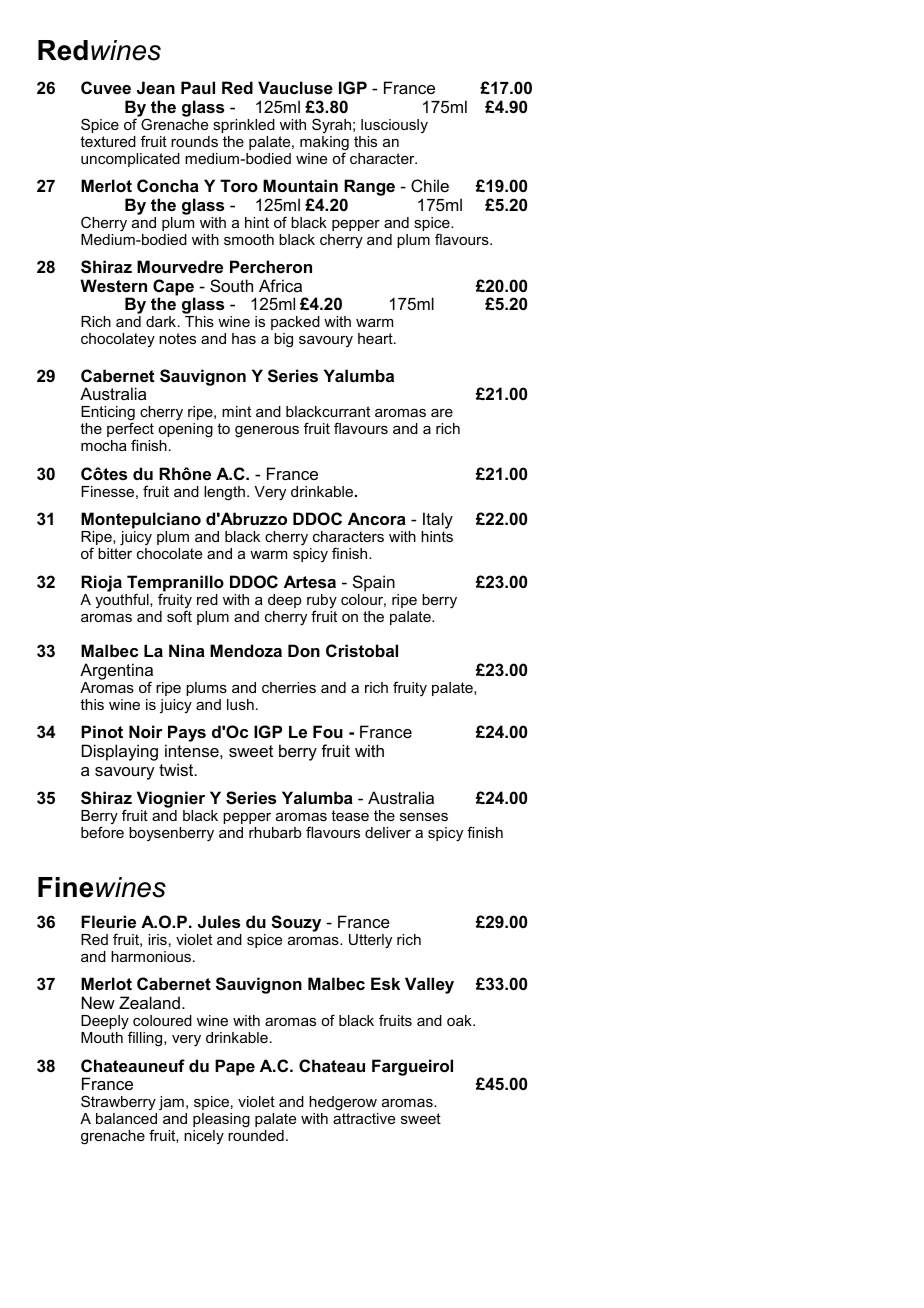 The height and width of the screenshot is (1308, 924). I want to click on rounded, so click(256, 1135).
